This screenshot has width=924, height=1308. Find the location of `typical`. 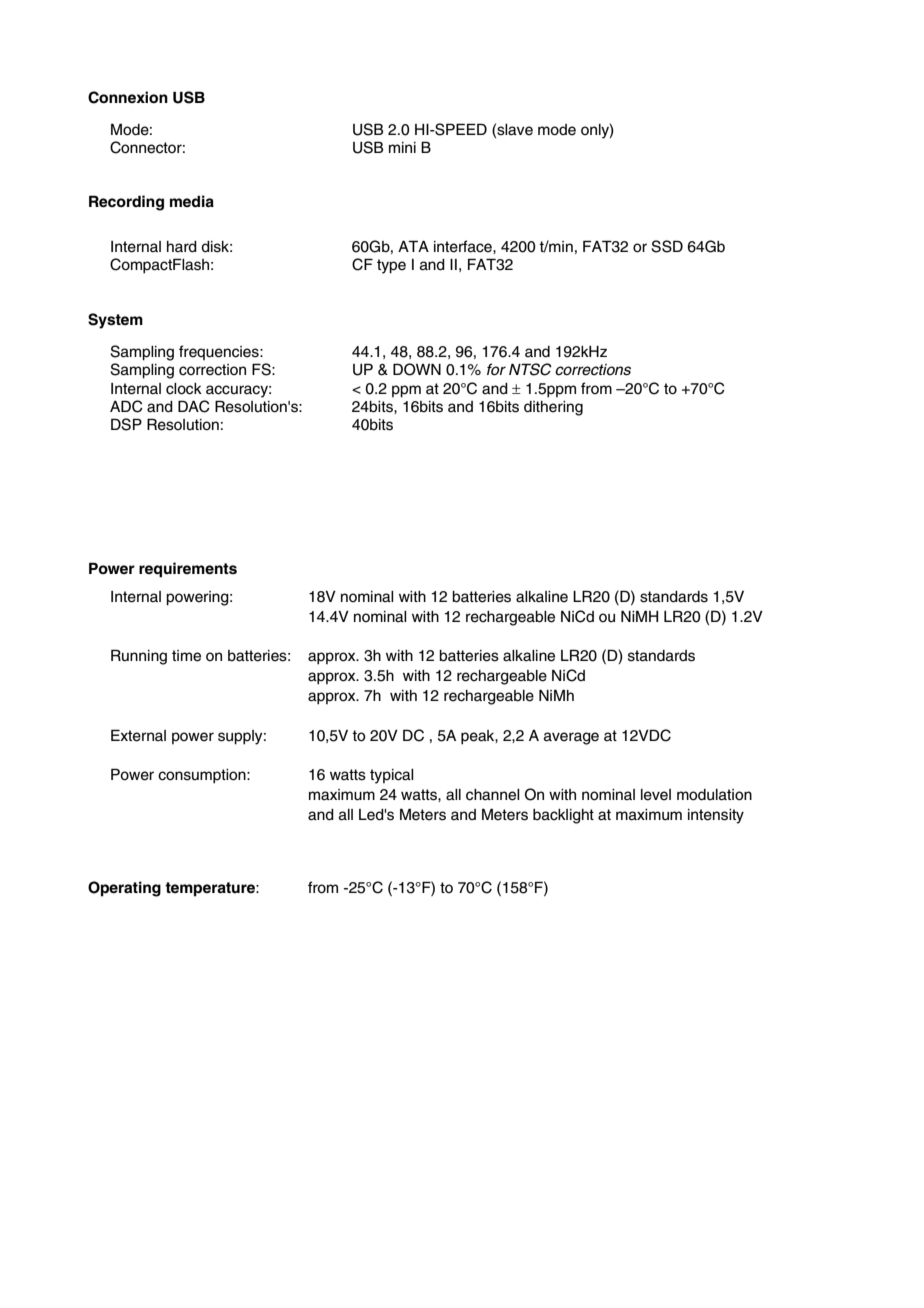

typical is located at coordinates (392, 776).
